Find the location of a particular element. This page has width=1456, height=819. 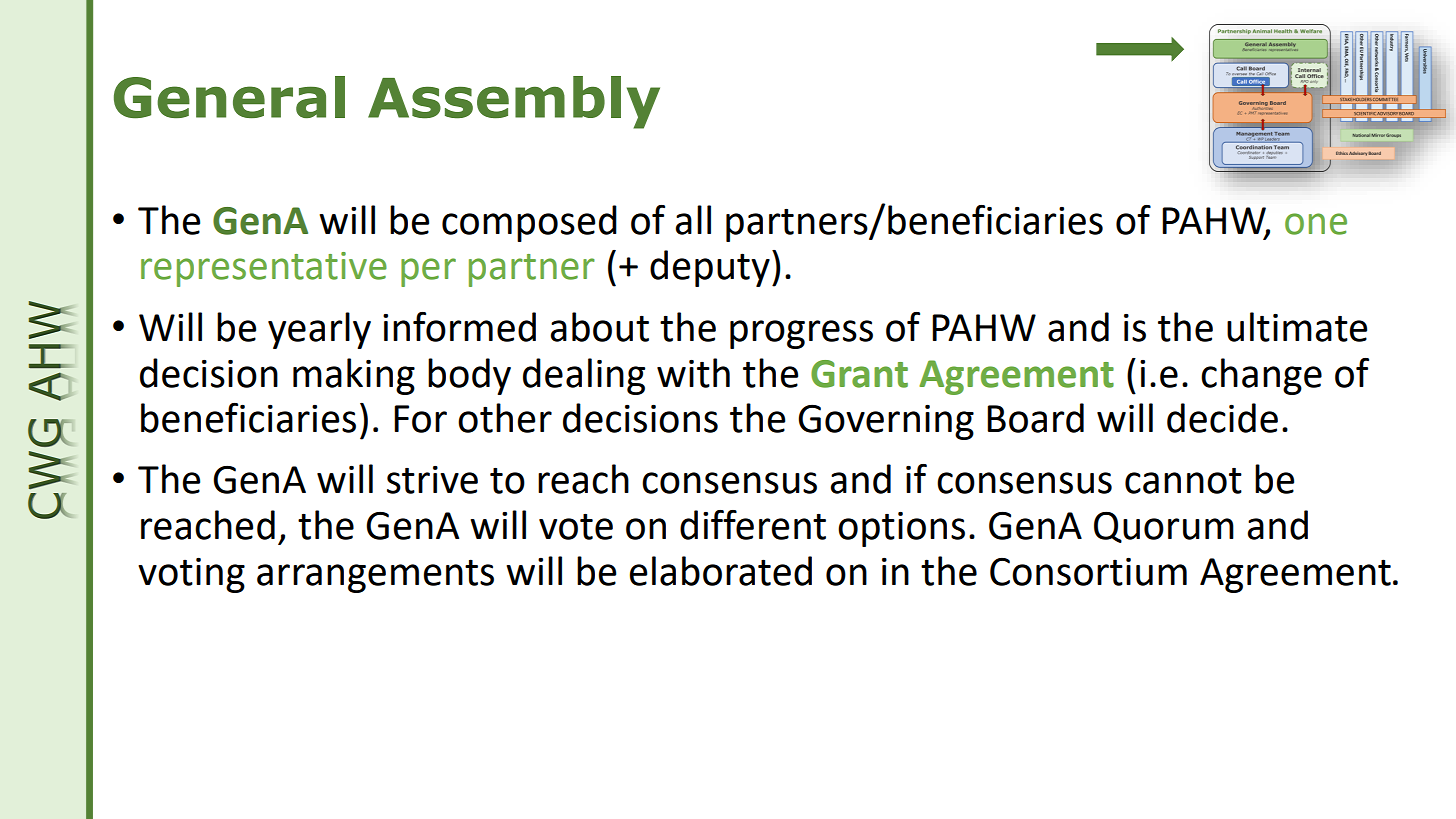

one is located at coordinates (1316, 224).
